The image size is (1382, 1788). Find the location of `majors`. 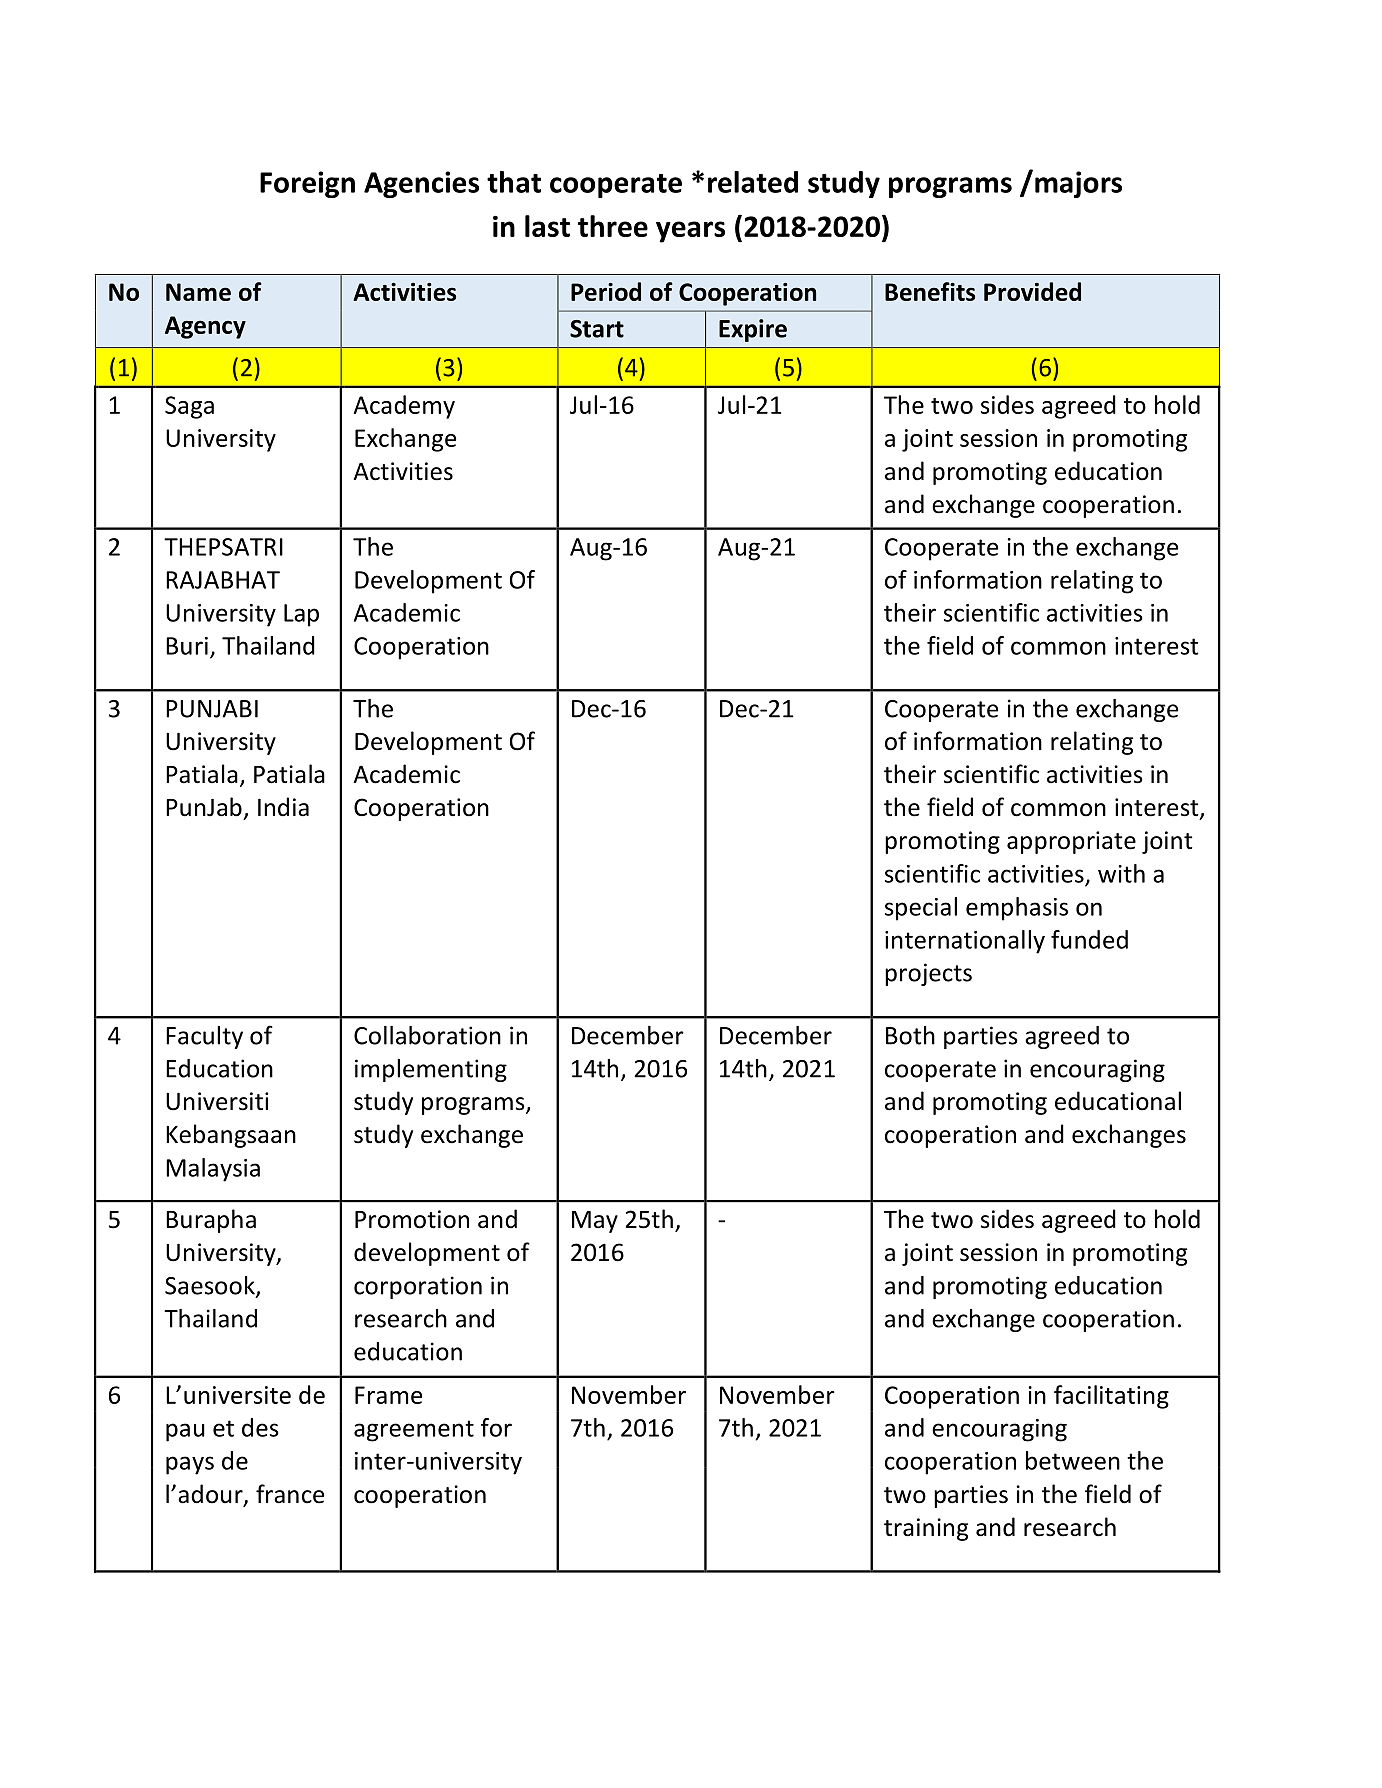

majors is located at coordinates (1078, 184).
